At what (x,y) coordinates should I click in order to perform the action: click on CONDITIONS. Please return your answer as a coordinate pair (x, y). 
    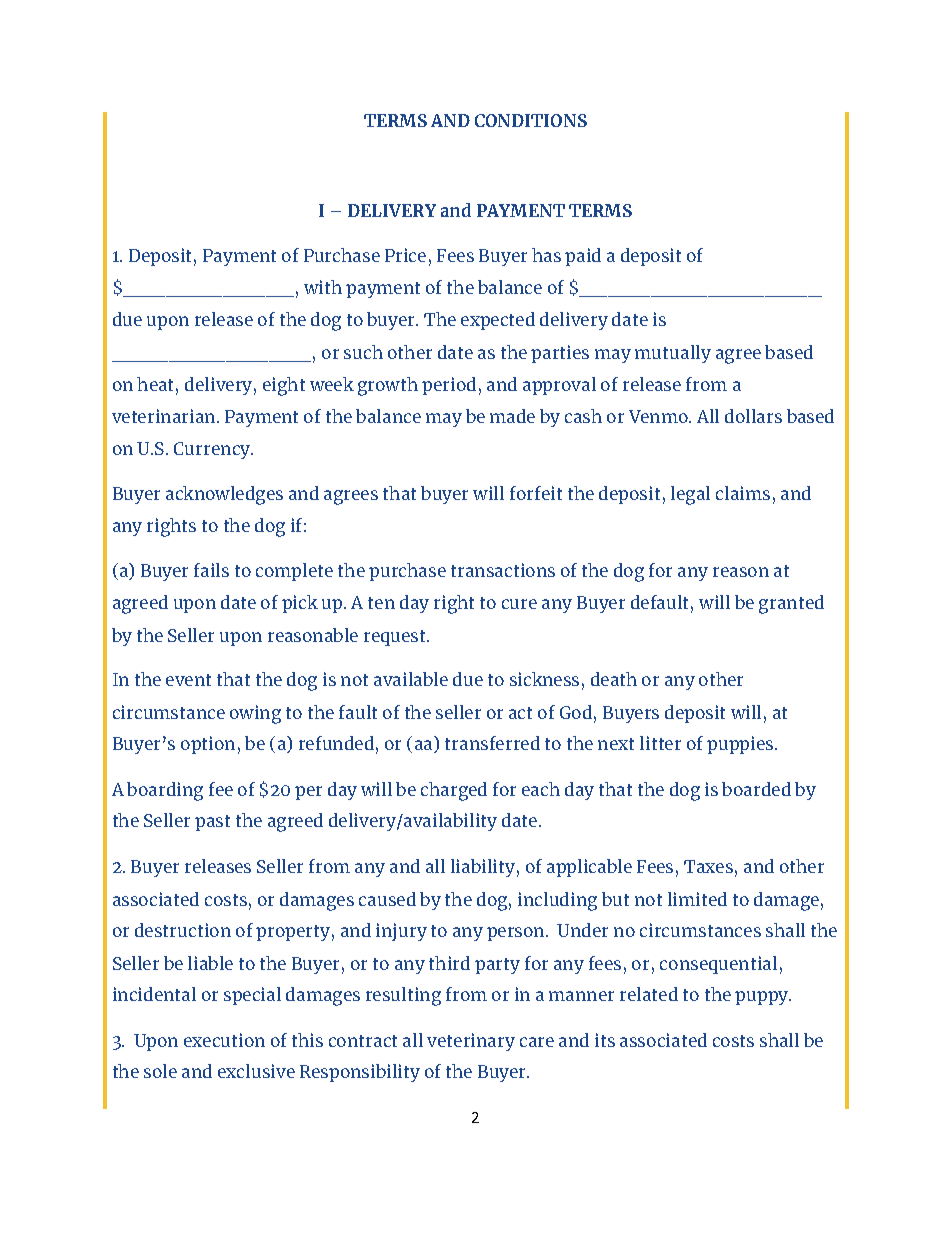
    Looking at the image, I should click on (531, 120).
